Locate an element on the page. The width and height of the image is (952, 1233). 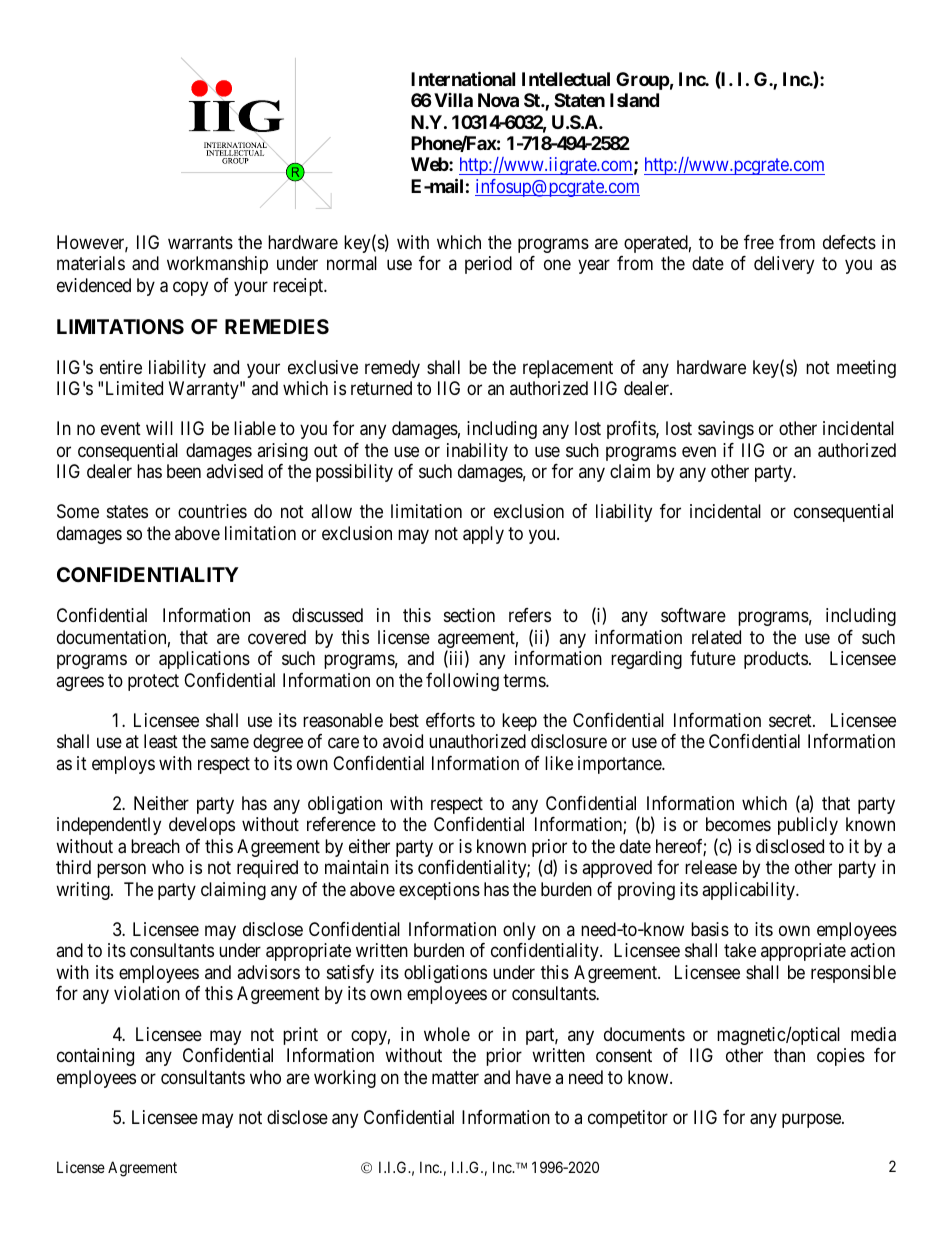
section is located at coordinates (469, 615).
